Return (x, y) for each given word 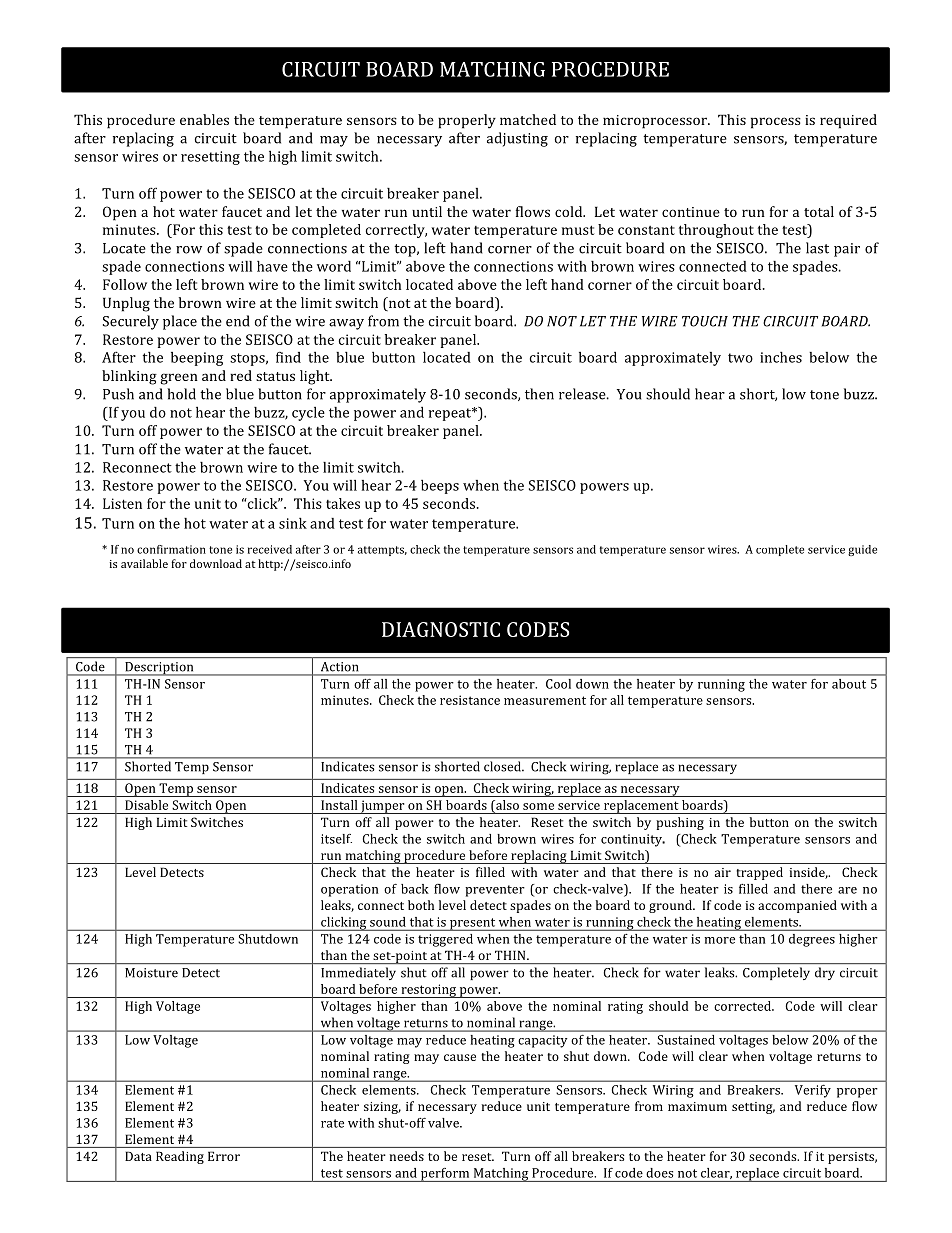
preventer (495, 891)
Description (159, 669)
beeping (197, 359)
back (415, 889)
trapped (760, 873)
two (740, 358)
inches (781, 357)
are (847, 890)
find (288, 357)
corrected (743, 1006)
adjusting (517, 139)
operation (350, 890)
